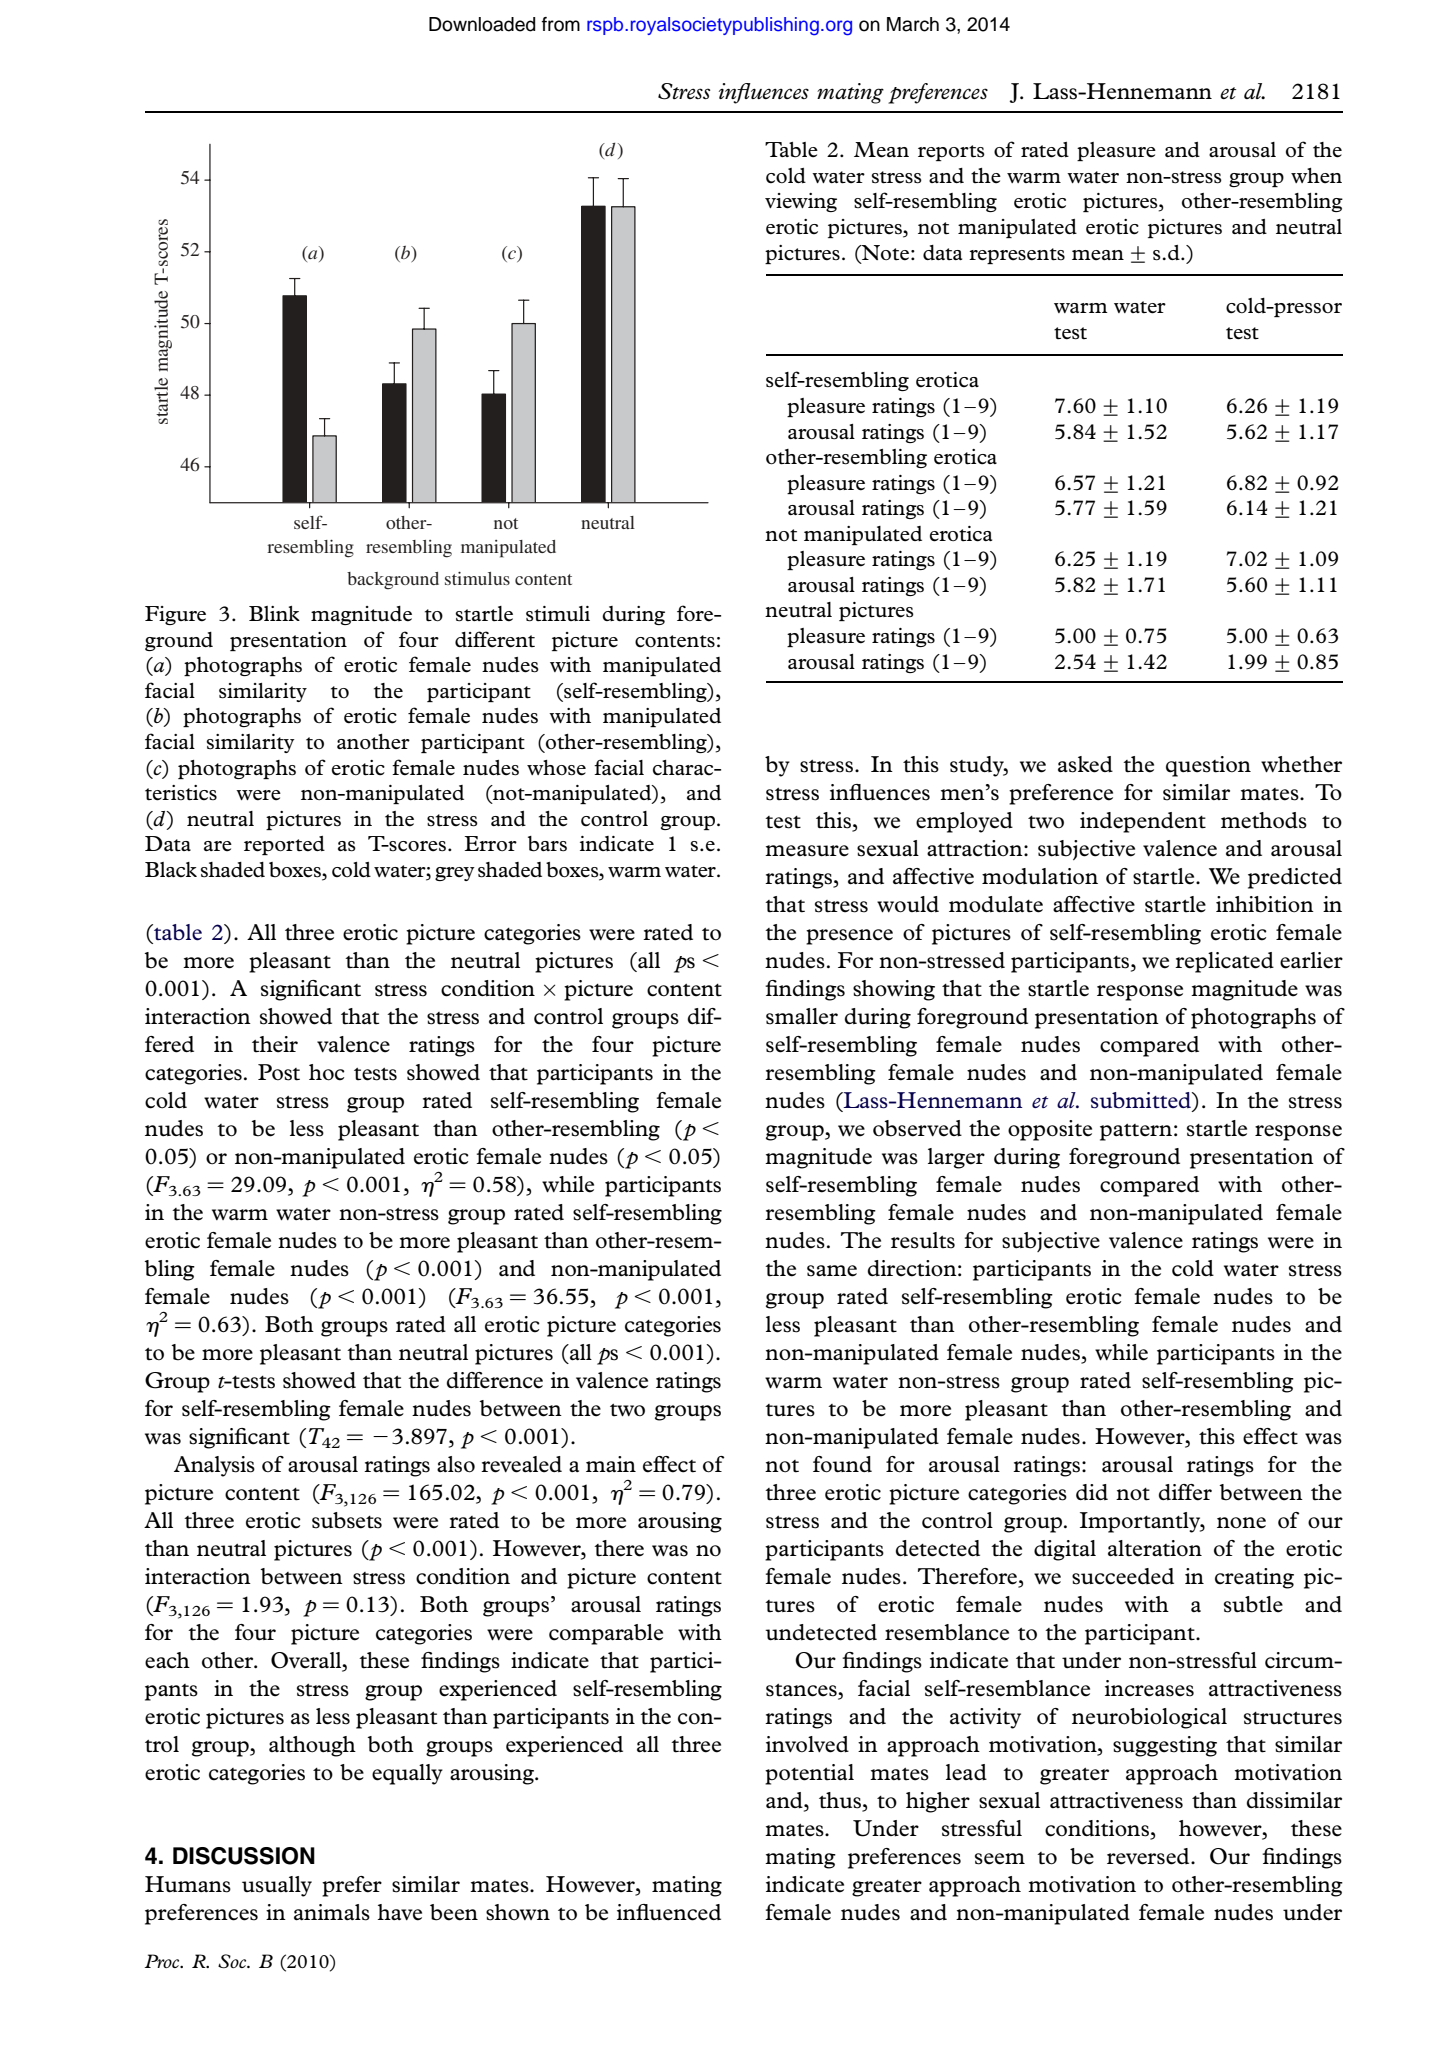 Image resolution: width=1449 pixels, height=2049 pixels. What do you see at coordinates (1143, 822) in the document?
I see `independent` at bounding box center [1143, 822].
